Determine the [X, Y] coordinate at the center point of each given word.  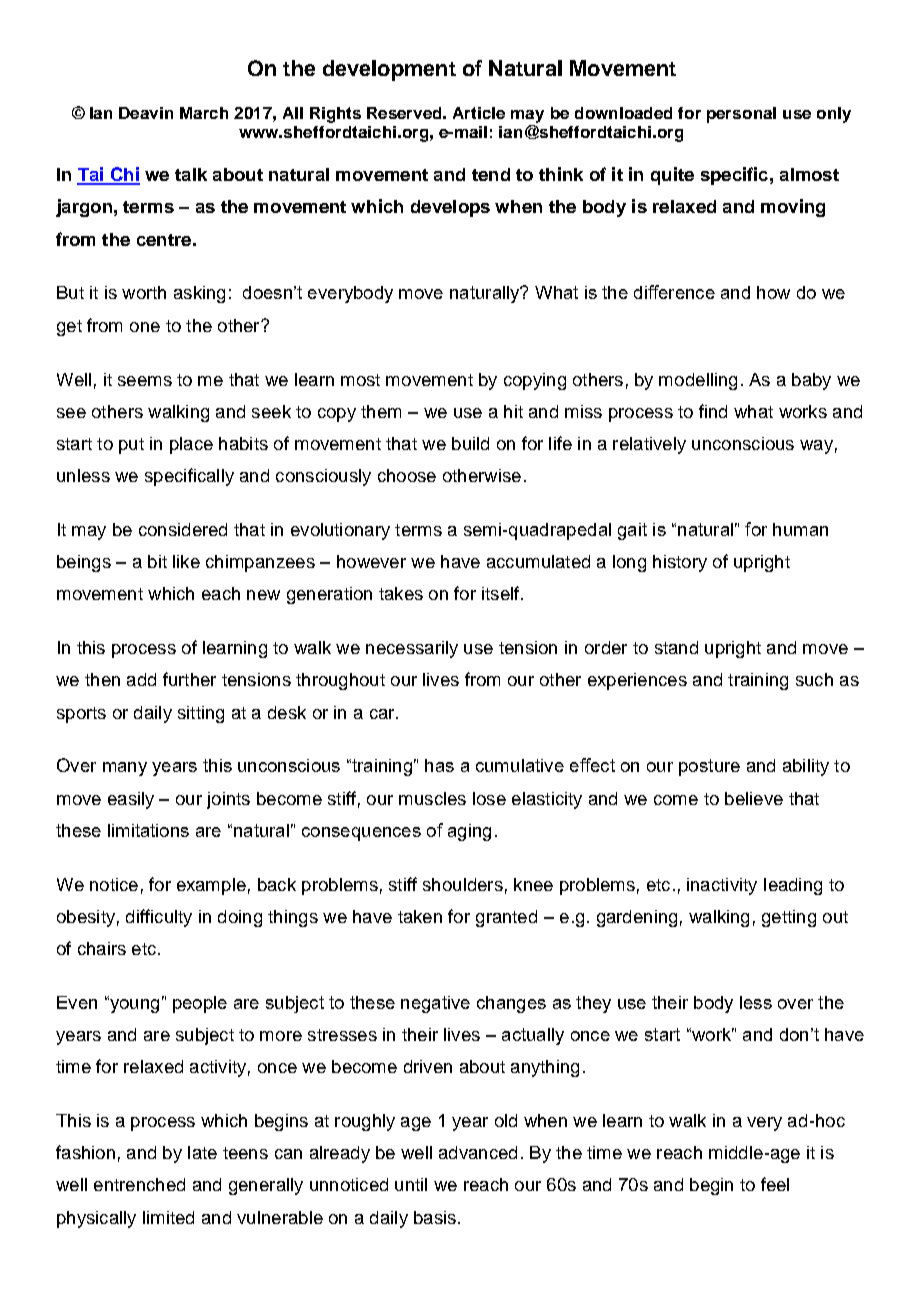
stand [676, 647]
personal [741, 115]
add [141, 679]
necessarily [412, 649]
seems [145, 381]
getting [789, 918]
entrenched [139, 1184]
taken [420, 916]
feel [775, 1184]
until [411, 1184]
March [204, 113]
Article [479, 113]
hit [513, 411]
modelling [698, 381]
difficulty [159, 918]
